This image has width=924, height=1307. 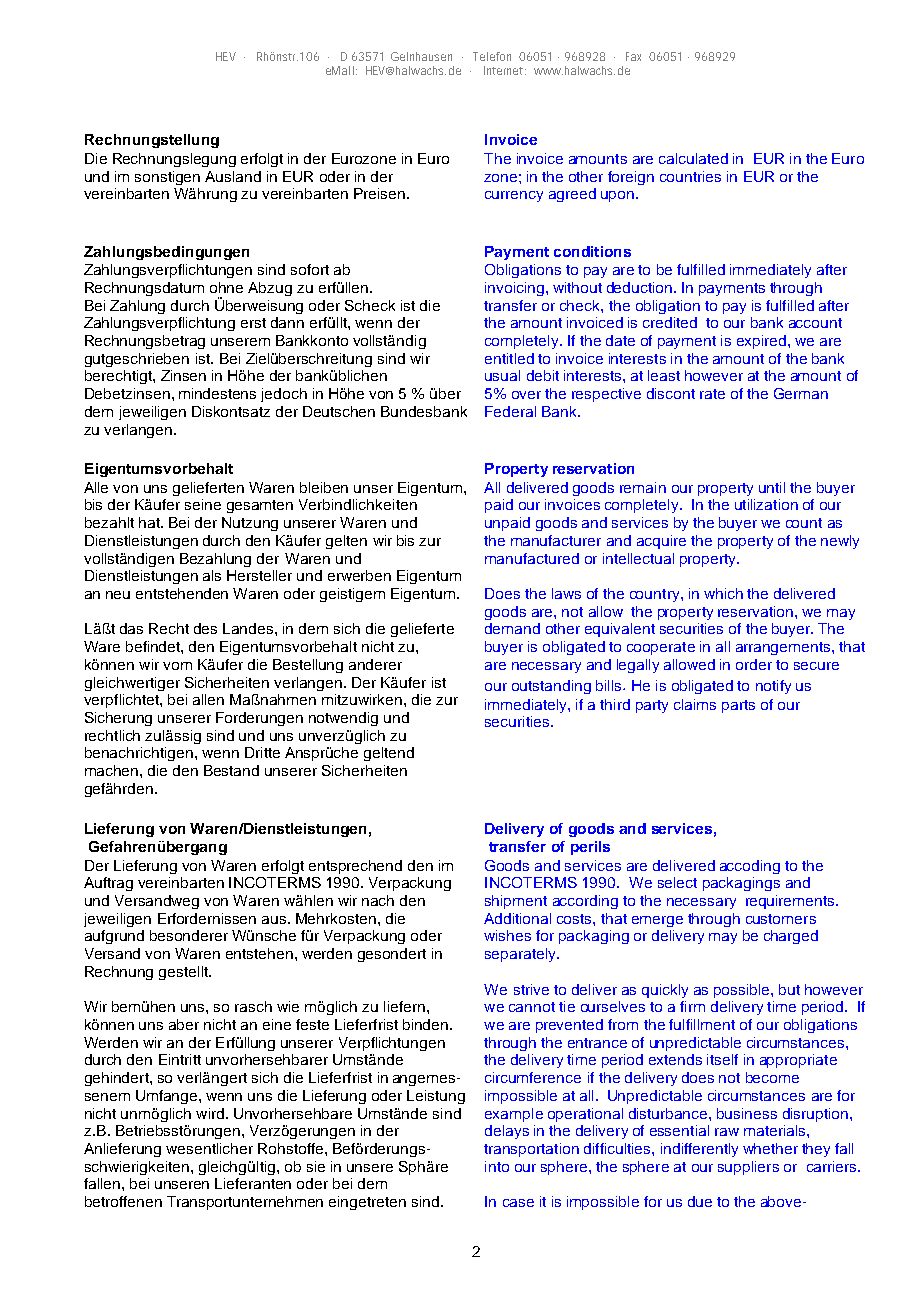 What do you see at coordinates (761, 342) in the image?
I see `expired` at bounding box center [761, 342].
